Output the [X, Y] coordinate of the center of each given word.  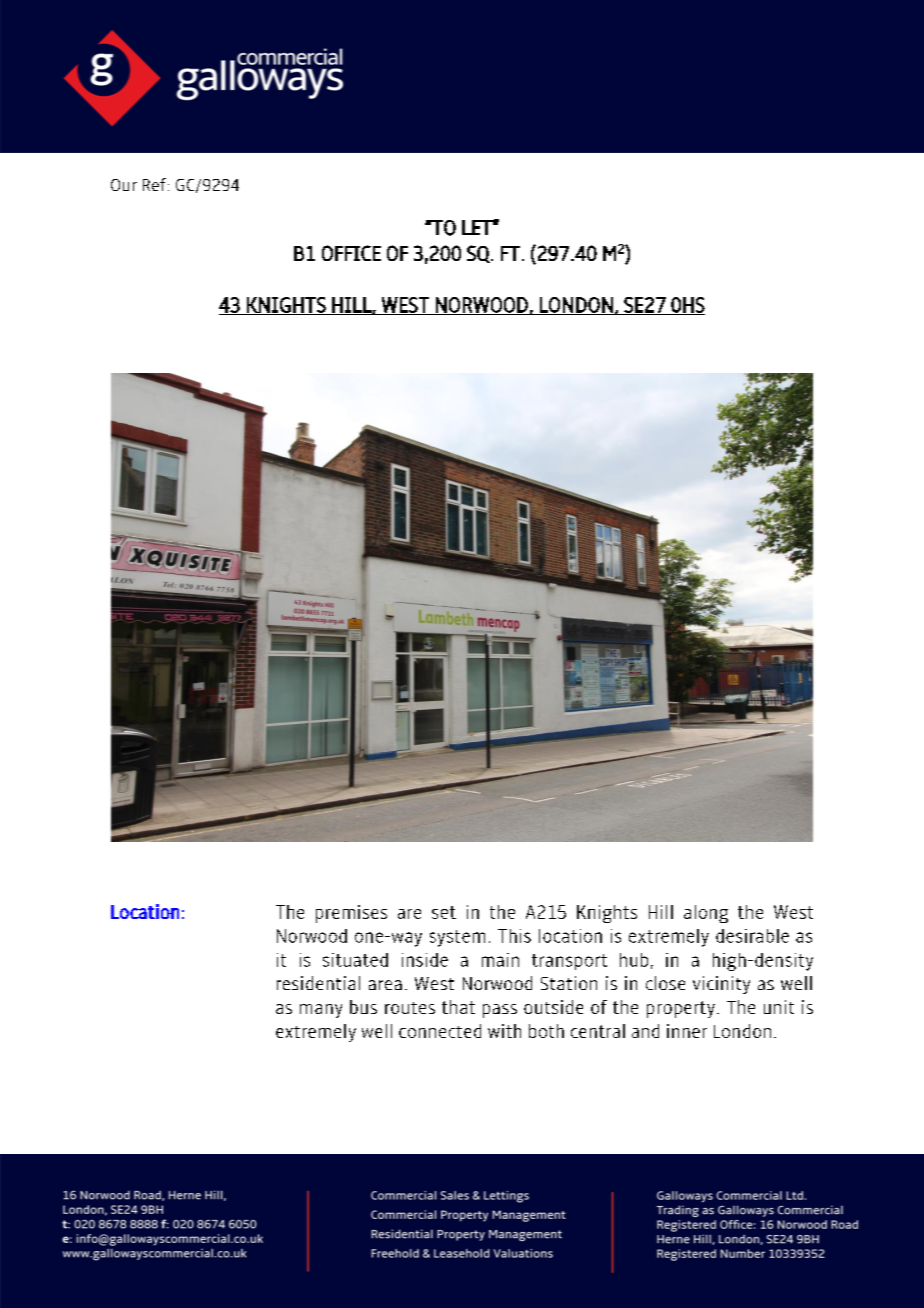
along [706, 914]
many [321, 1011]
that [458, 1007]
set [444, 912]
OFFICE [351, 253]
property [681, 1009]
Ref [154, 184]
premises [351, 914]
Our [124, 185]
